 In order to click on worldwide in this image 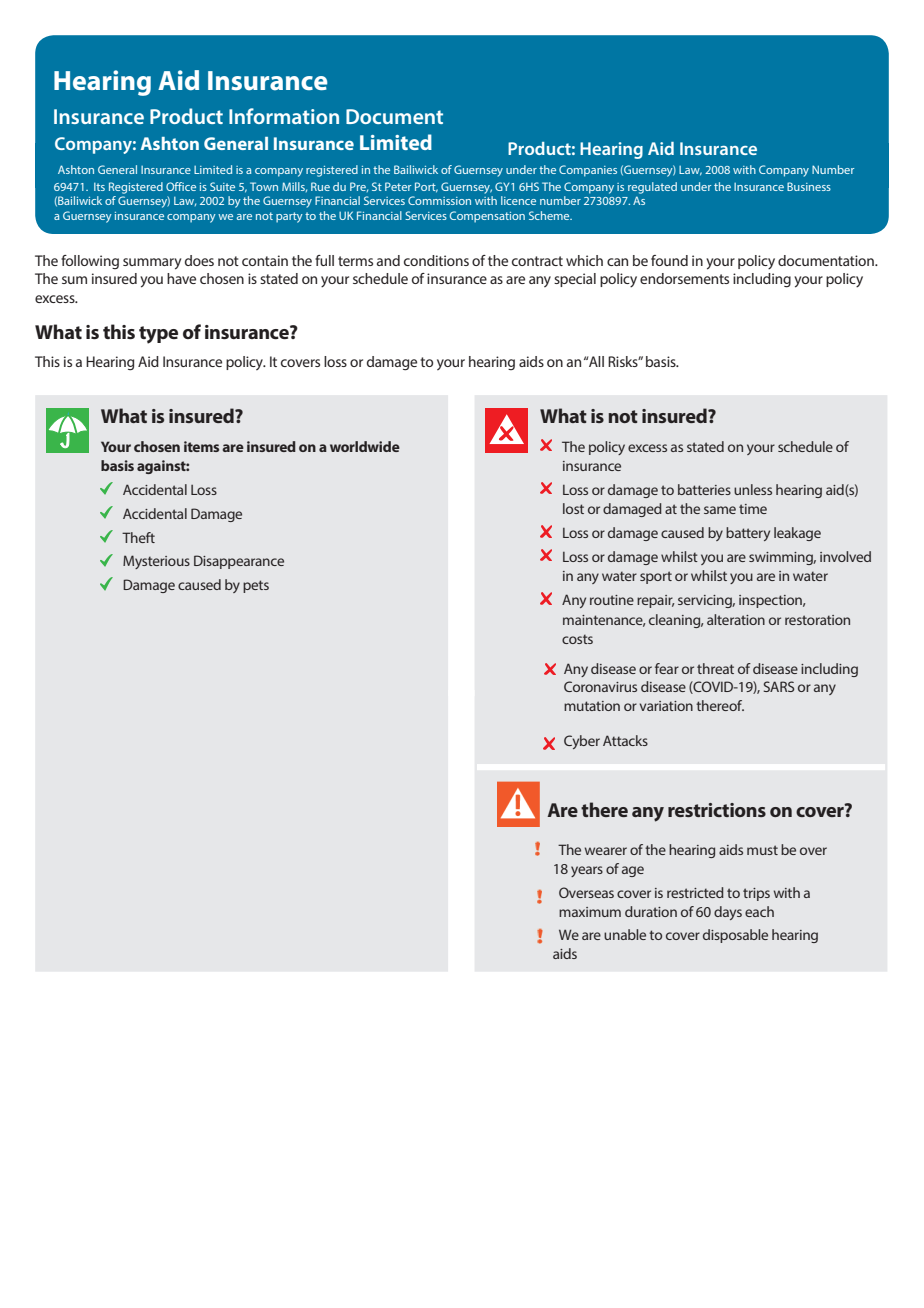, I will do `click(365, 446)`.
